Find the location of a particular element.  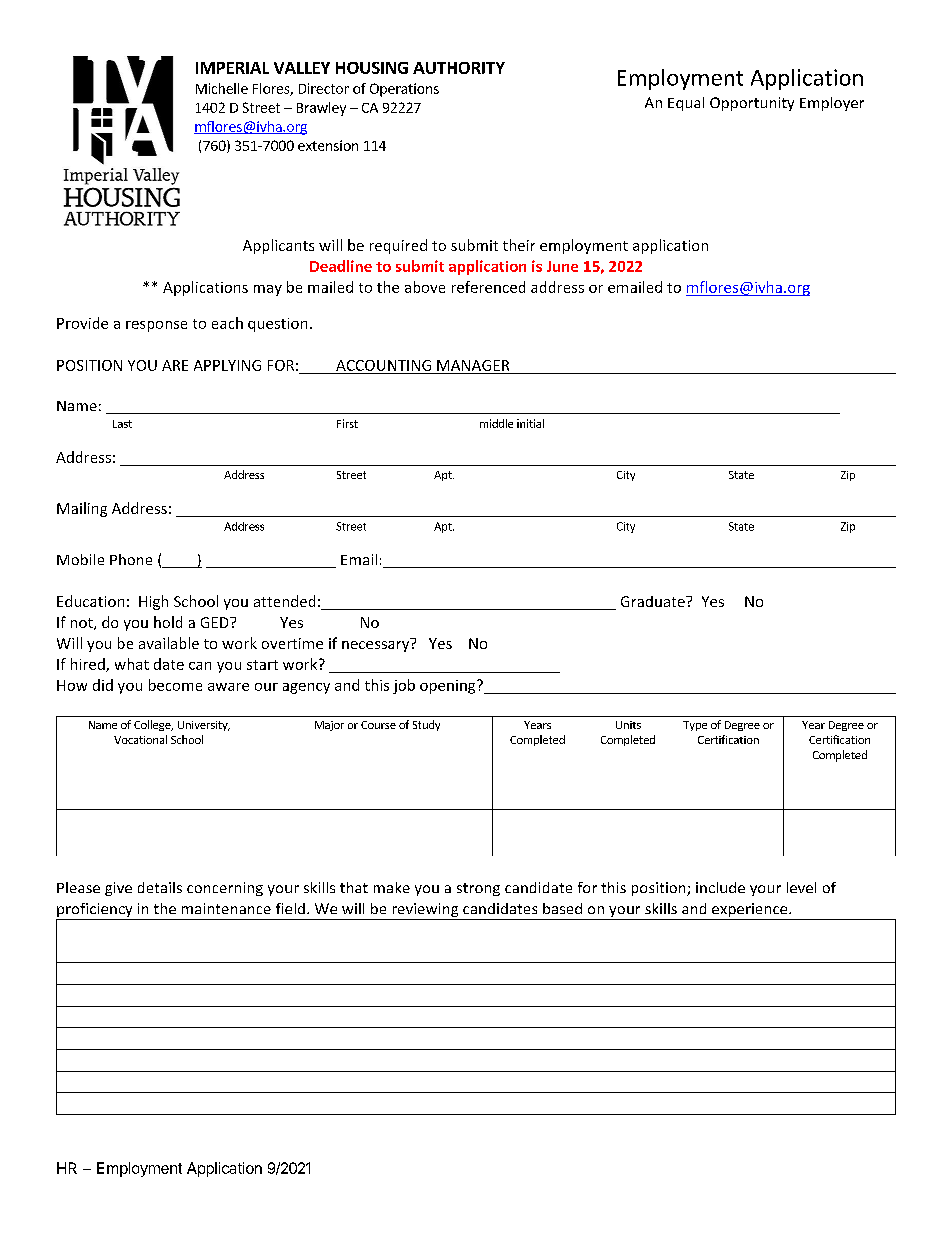

become is located at coordinates (175, 685).
